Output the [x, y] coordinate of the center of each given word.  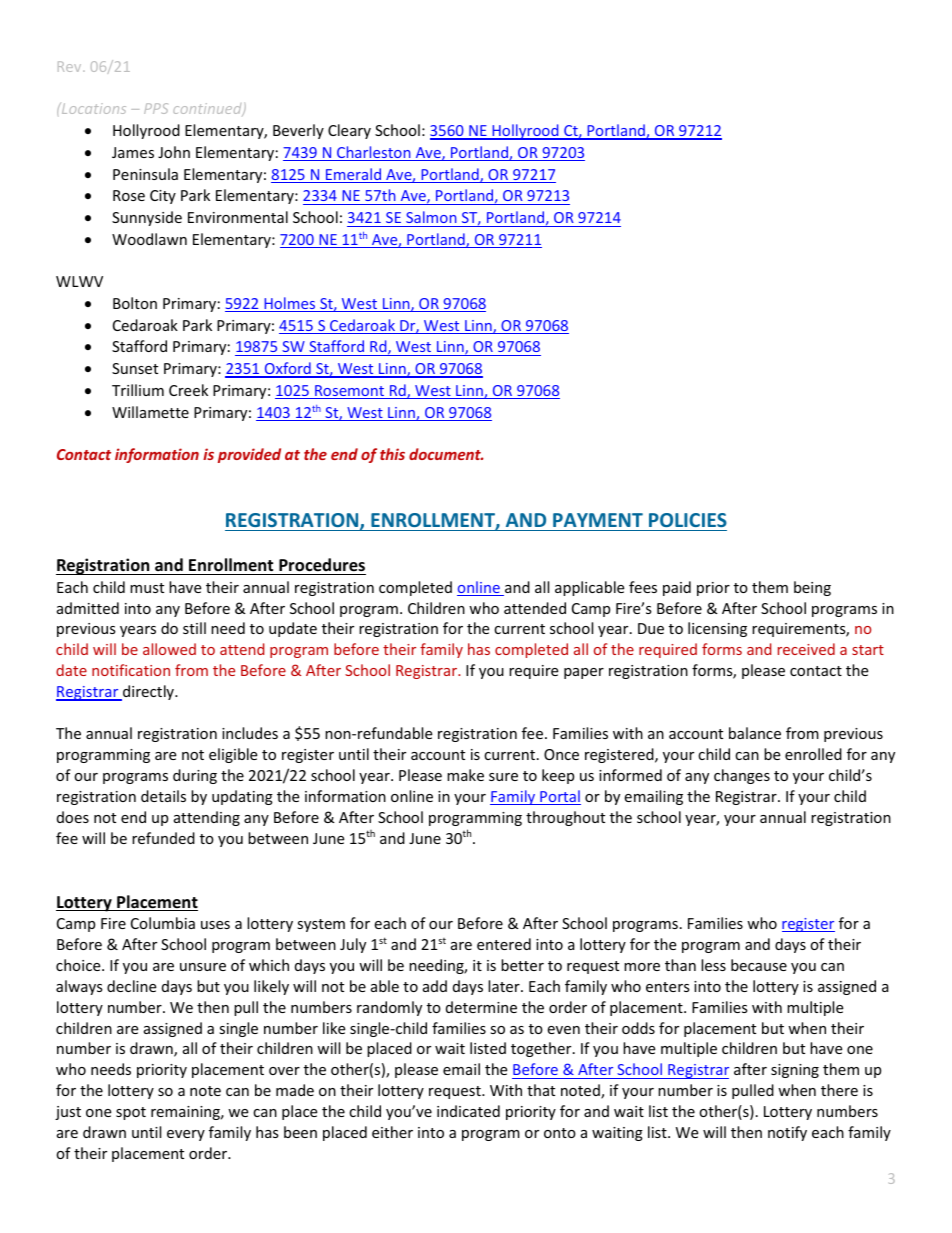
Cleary [349, 131]
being [812, 588]
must [147, 588]
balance [755, 733]
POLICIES [688, 520]
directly [148, 693]
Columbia [163, 923]
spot [131, 1113]
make [465, 775]
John [174, 152]
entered [504, 944]
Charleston [374, 153]
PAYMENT [598, 520]
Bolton [135, 303]
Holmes [290, 304]
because [759, 965]
